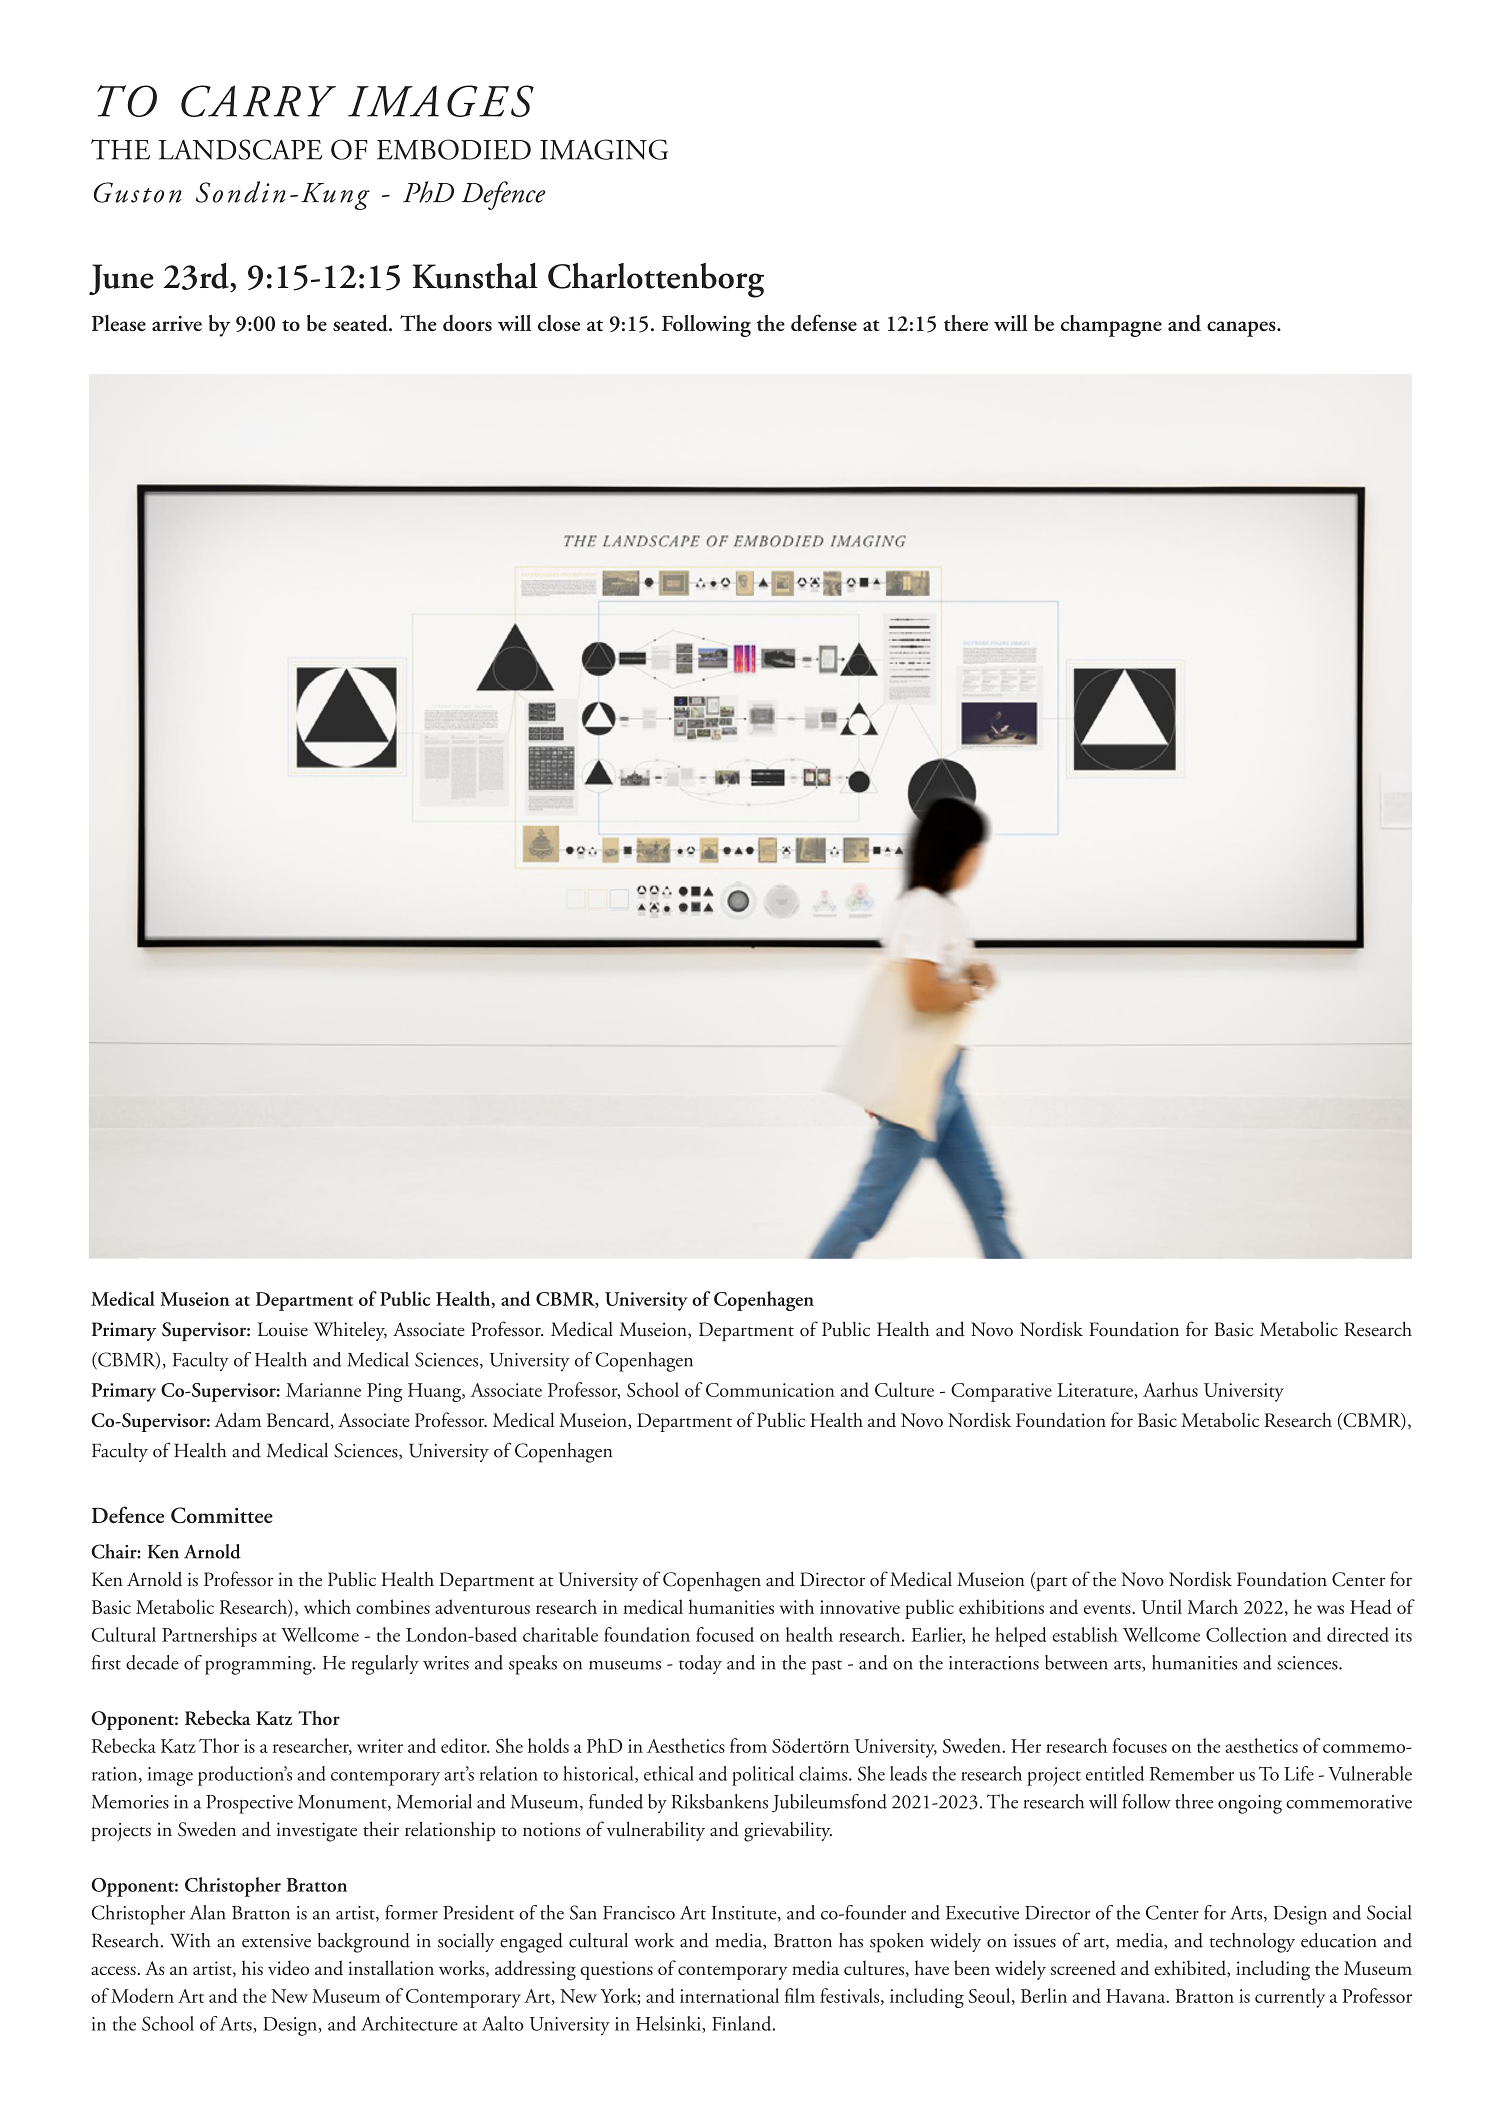  I want to click on Aarhus, so click(1170, 1389).
